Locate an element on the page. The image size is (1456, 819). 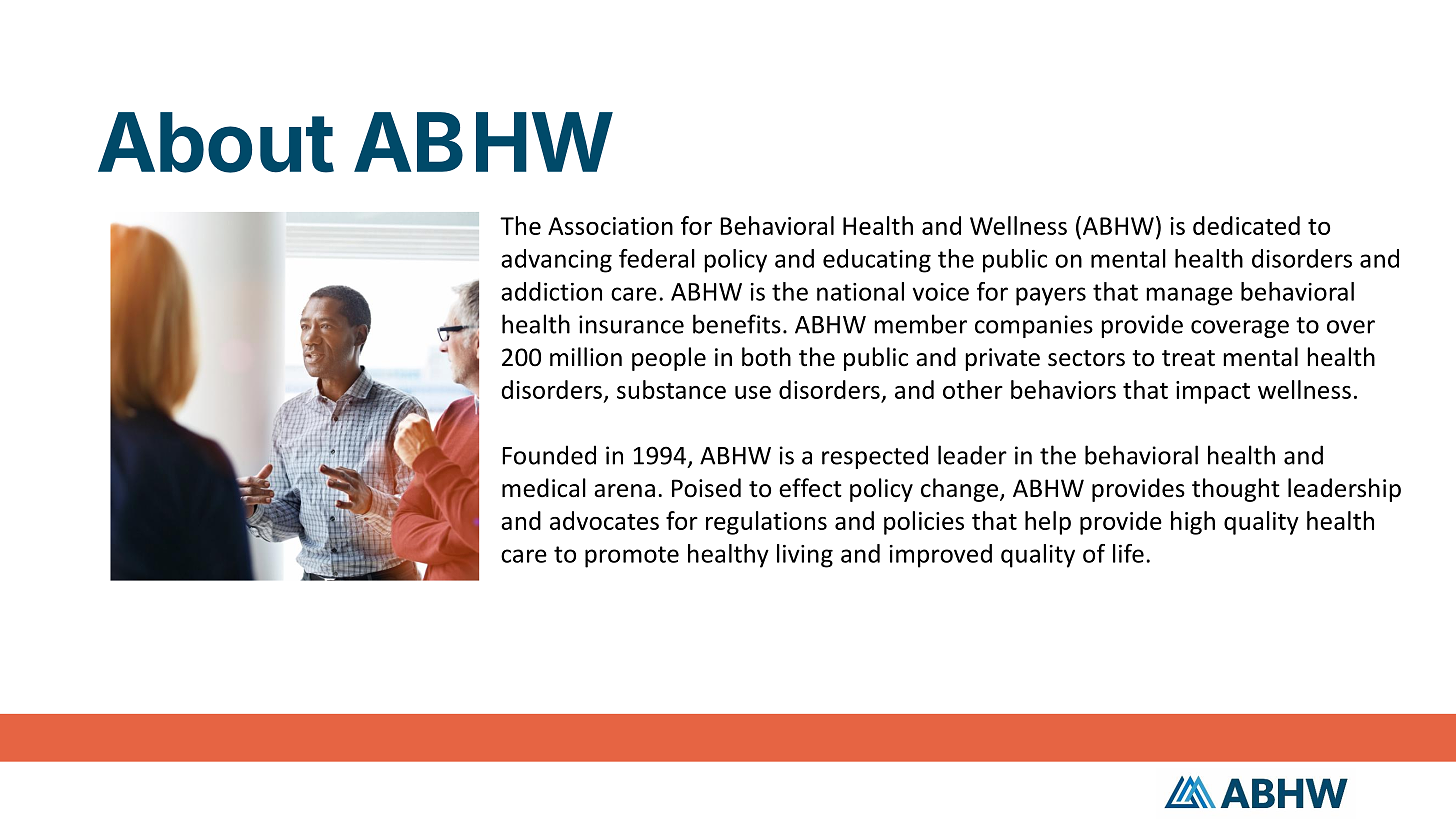
treat is located at coordinates (1188, 358).
